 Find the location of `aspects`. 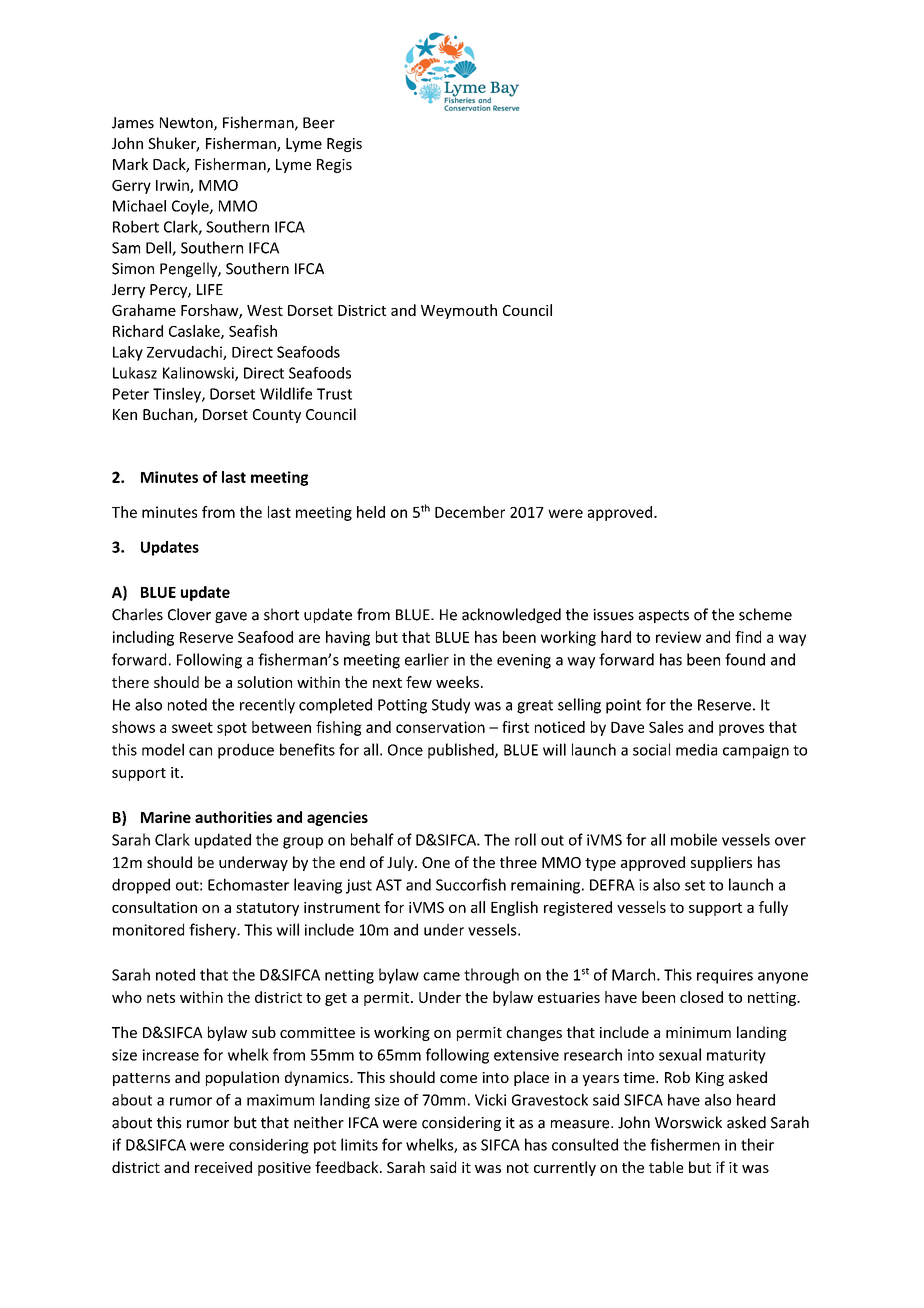

aspects is located at coordinates (664, 616).
